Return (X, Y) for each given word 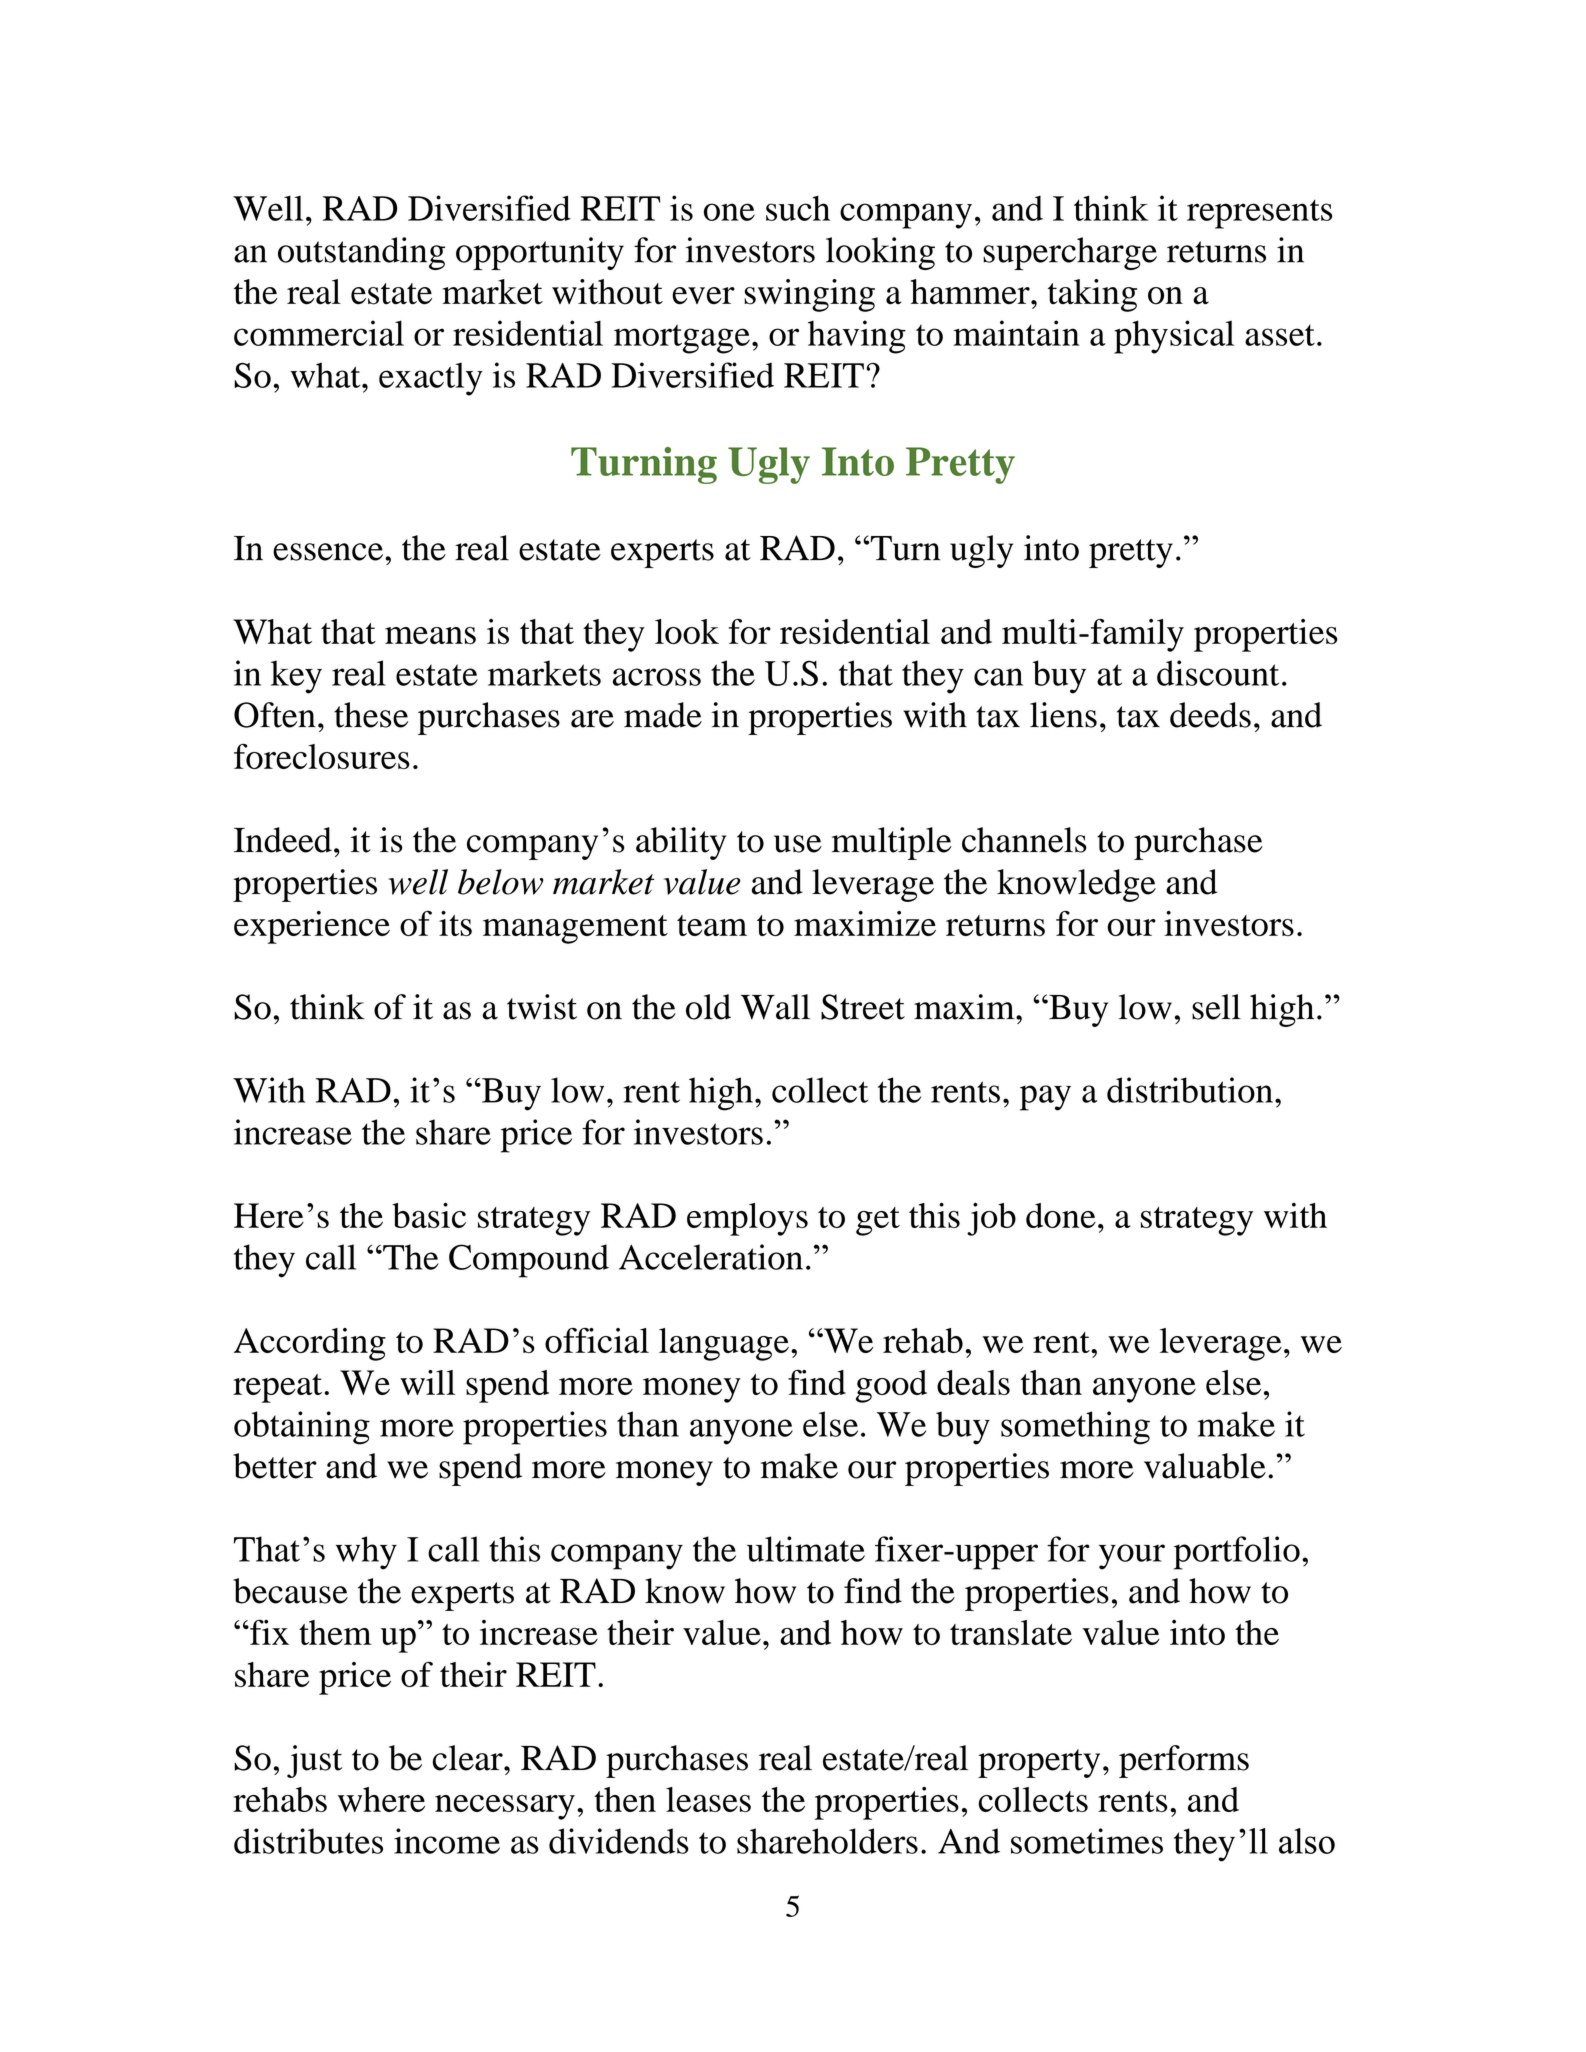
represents (1259, 214)
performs (1184, 1761)
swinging (809, 295)
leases (708, 1799)
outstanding (361, 253)
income (447, 1841)
